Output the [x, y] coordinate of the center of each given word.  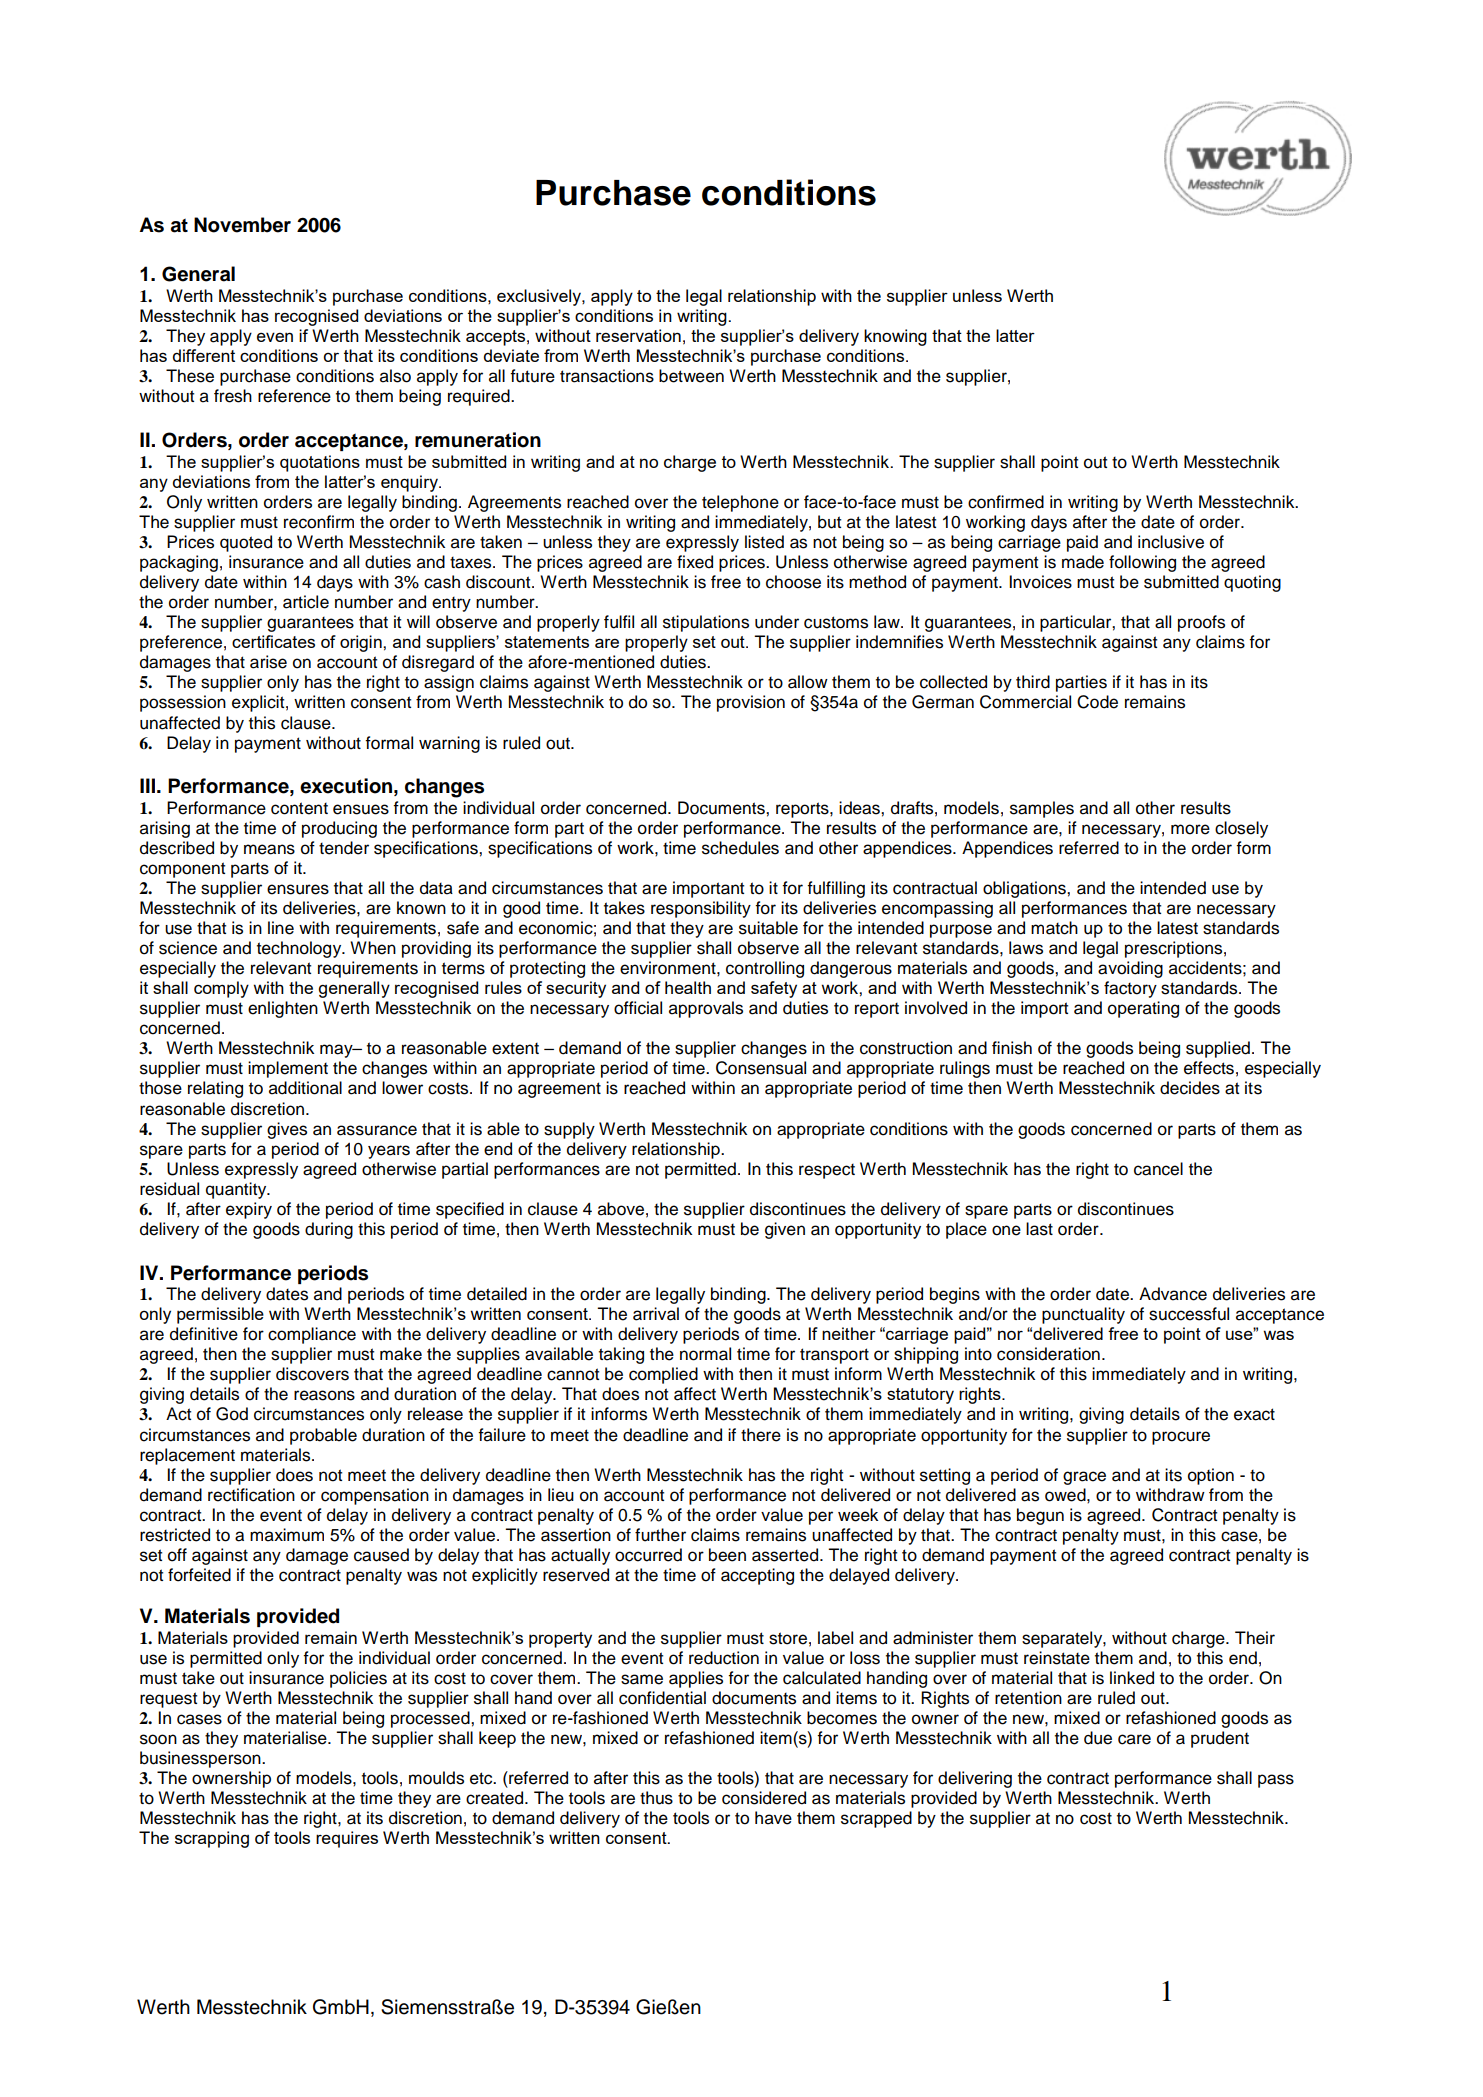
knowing [895, 337]
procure [1181, 1438]
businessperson [201, 1759]
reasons [324, 1395]
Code [1097, 702]
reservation [638, 335]
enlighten [283, 1009]
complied [663, 1375]
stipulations [706, 623]
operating [1143, 1009]
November [242, 225]
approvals [706, 1009]
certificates [273, 641]
